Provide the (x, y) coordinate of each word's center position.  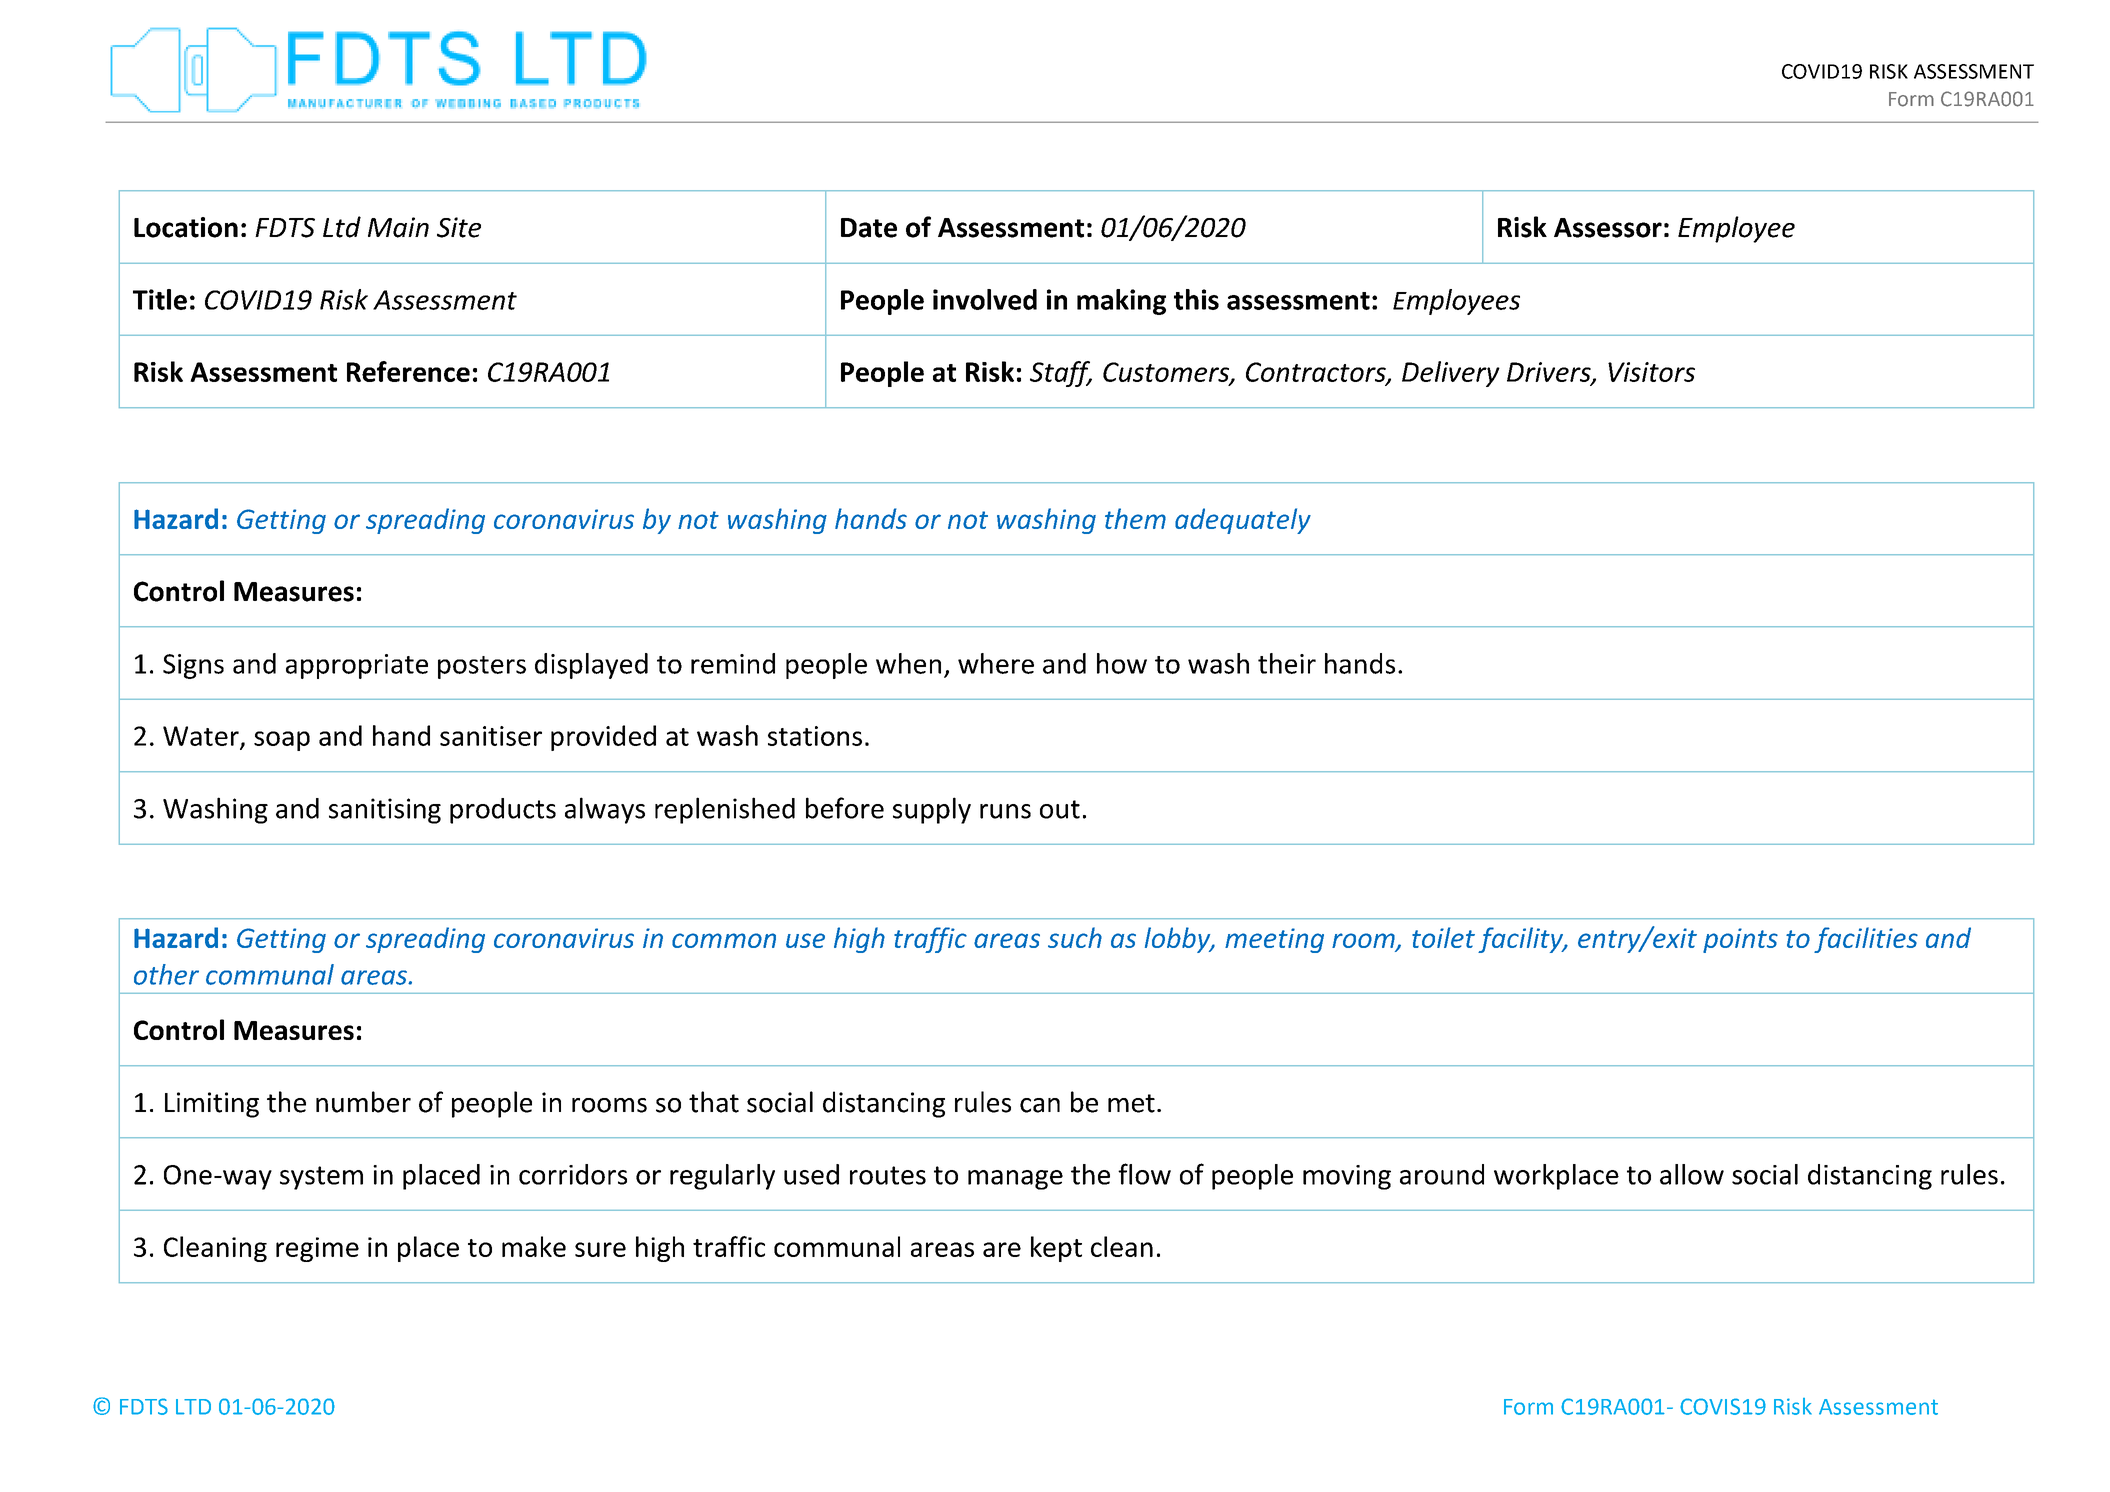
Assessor (1608, 228)
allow (1692, 1174)
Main (398, 227)
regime (317, 1249)
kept (1056, 1249)
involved (985, 299)
